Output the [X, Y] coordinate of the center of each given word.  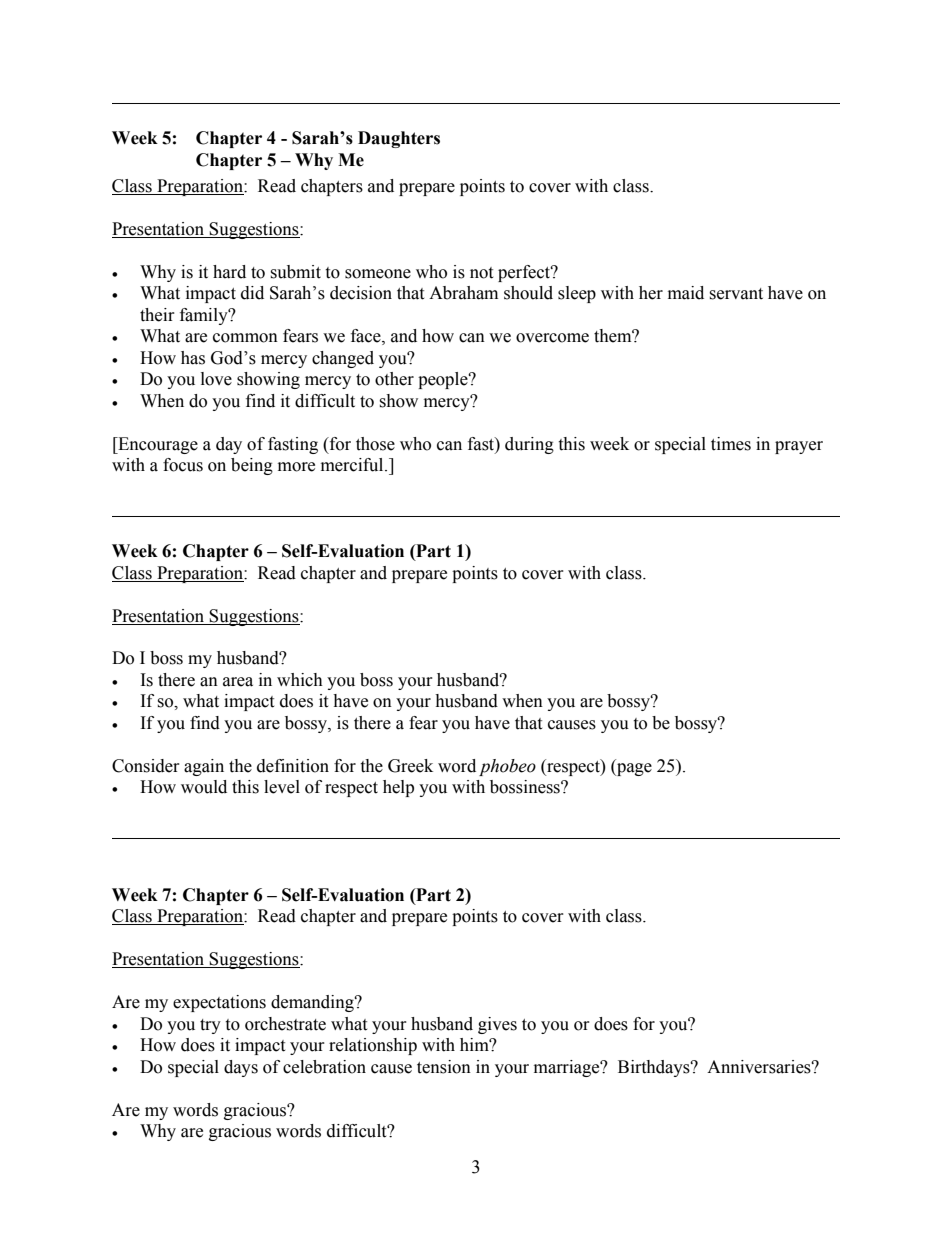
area [238, 682]
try [210, 1026]
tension [444, 1067]
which [300, 680]
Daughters [399, 139]
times [731, 444]
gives [497, 1025]
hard [229, 272]
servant [736, 294]
